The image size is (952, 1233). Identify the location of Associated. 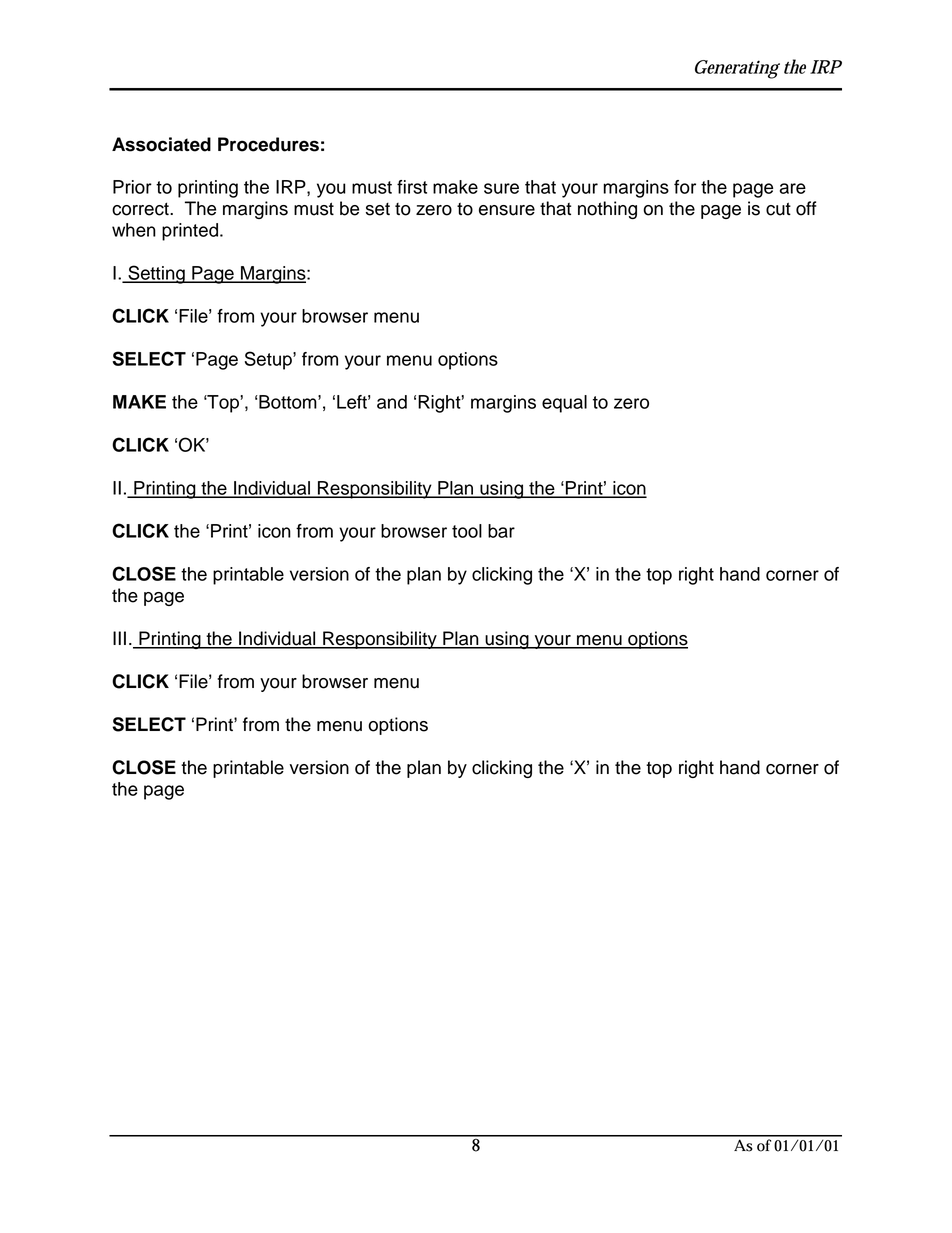
(161, 144).
